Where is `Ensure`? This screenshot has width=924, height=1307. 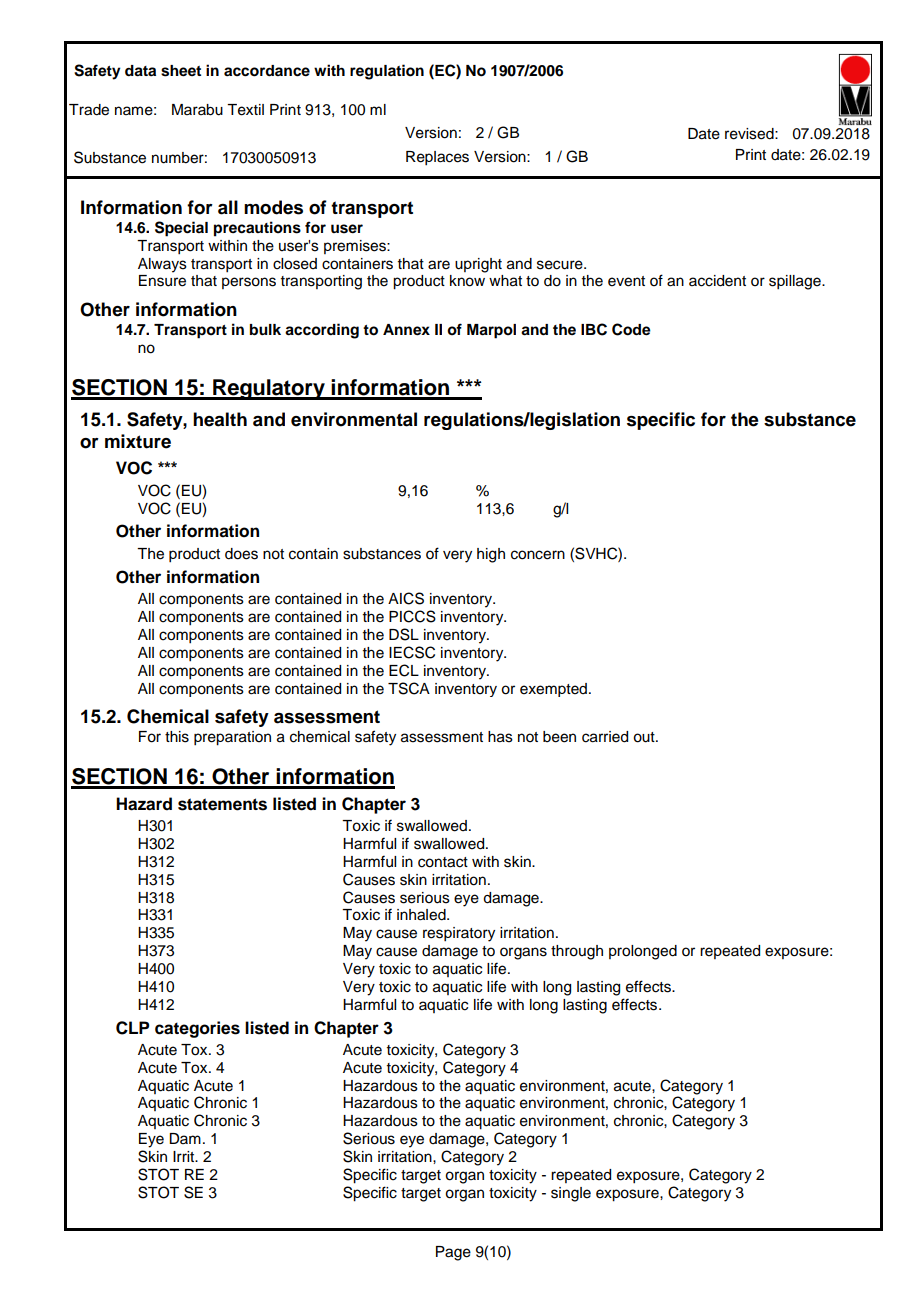
Ensure is located at coordinates (162, 281).
